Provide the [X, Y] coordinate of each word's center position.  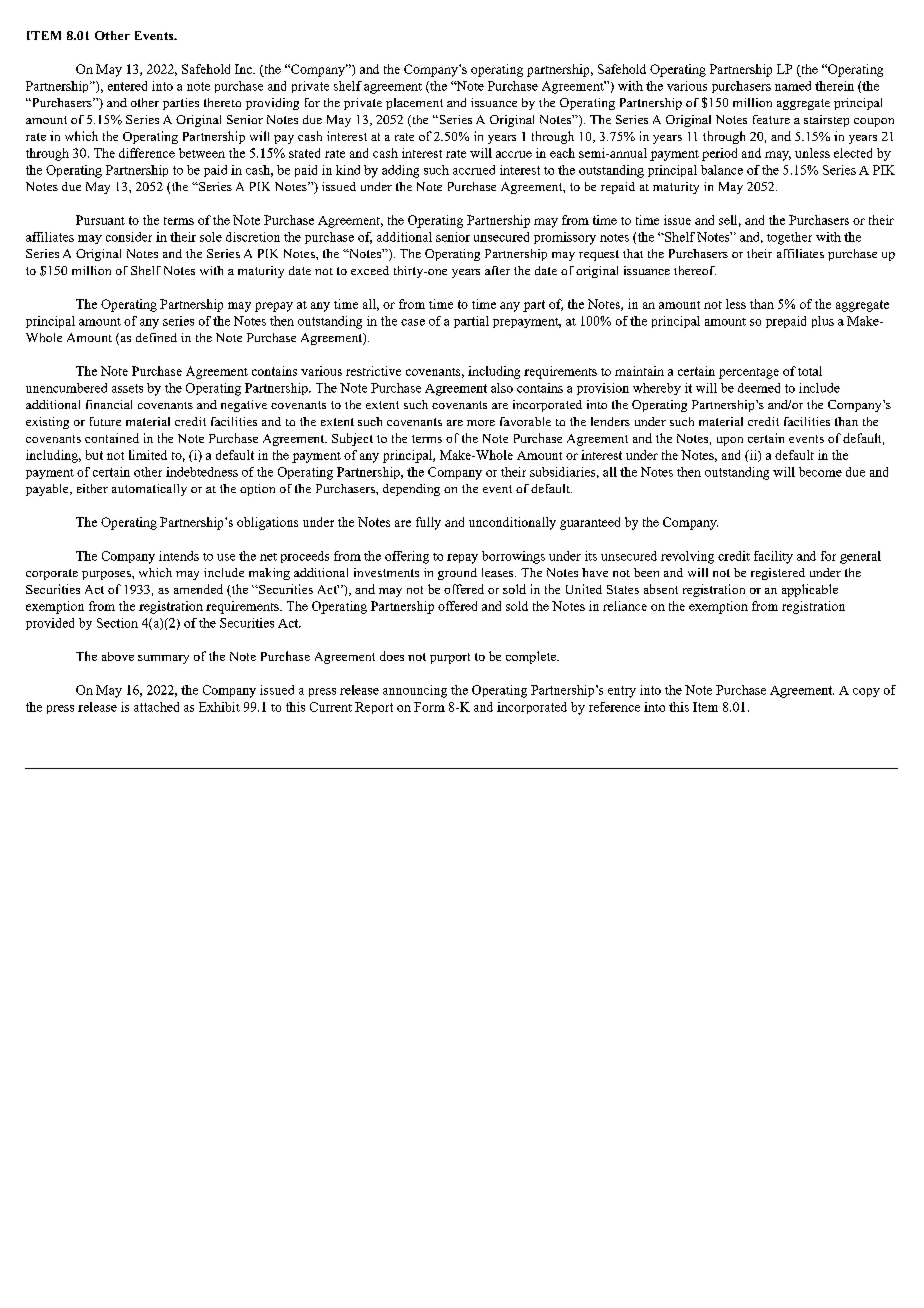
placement [414, 104]
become [820, 472]
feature [771, 119]
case [413, 322]
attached [156, 707]
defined [156, 337]
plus [823, 322]
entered [127, 86]
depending [411, 490]
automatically [149, 490]
